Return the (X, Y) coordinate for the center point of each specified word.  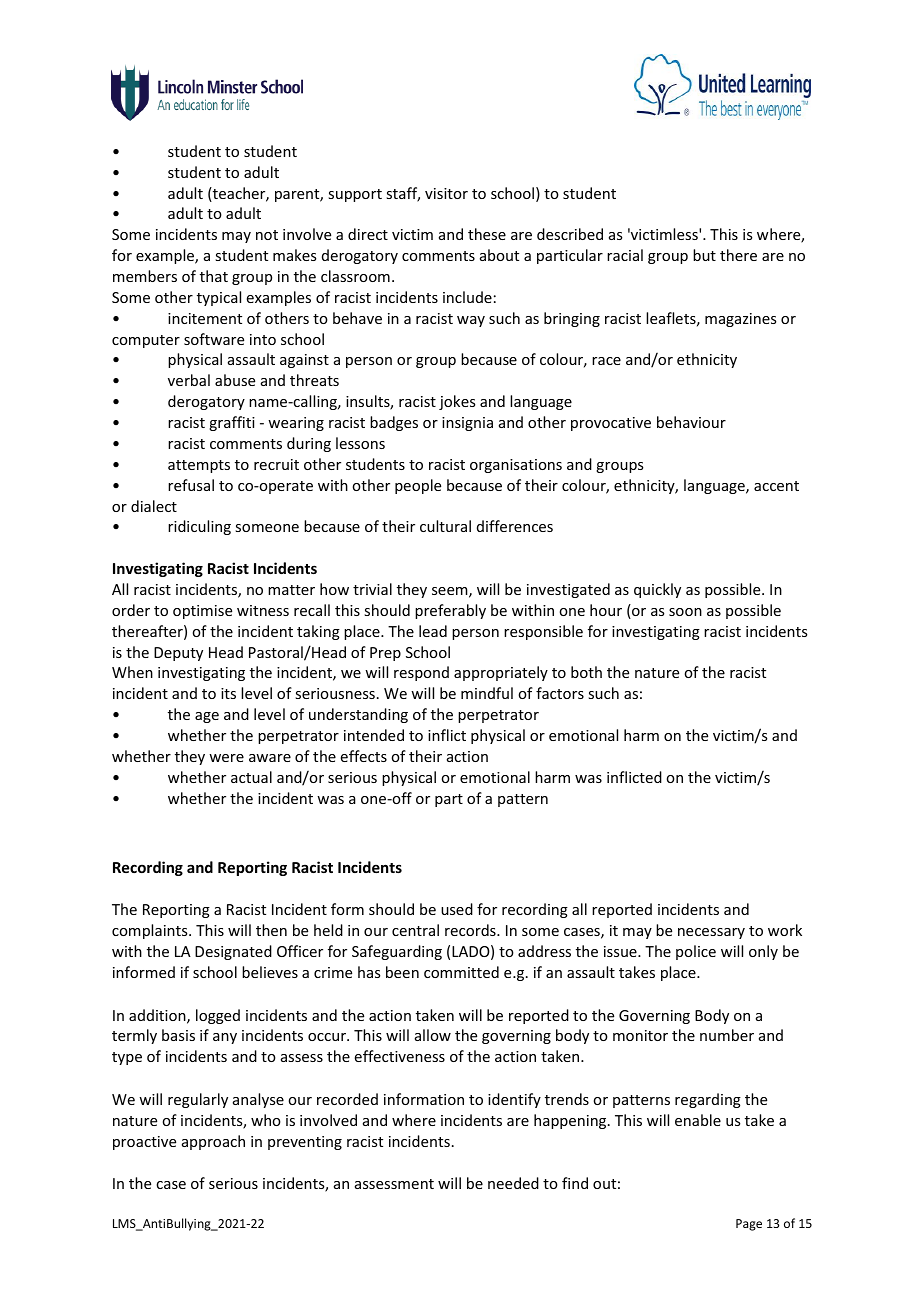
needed (513, 1183)
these (487, 234)
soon (685, 612)
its (228, 693)
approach (213, 1142)
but (704, 255)
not (267, 235)
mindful (487, 693)
